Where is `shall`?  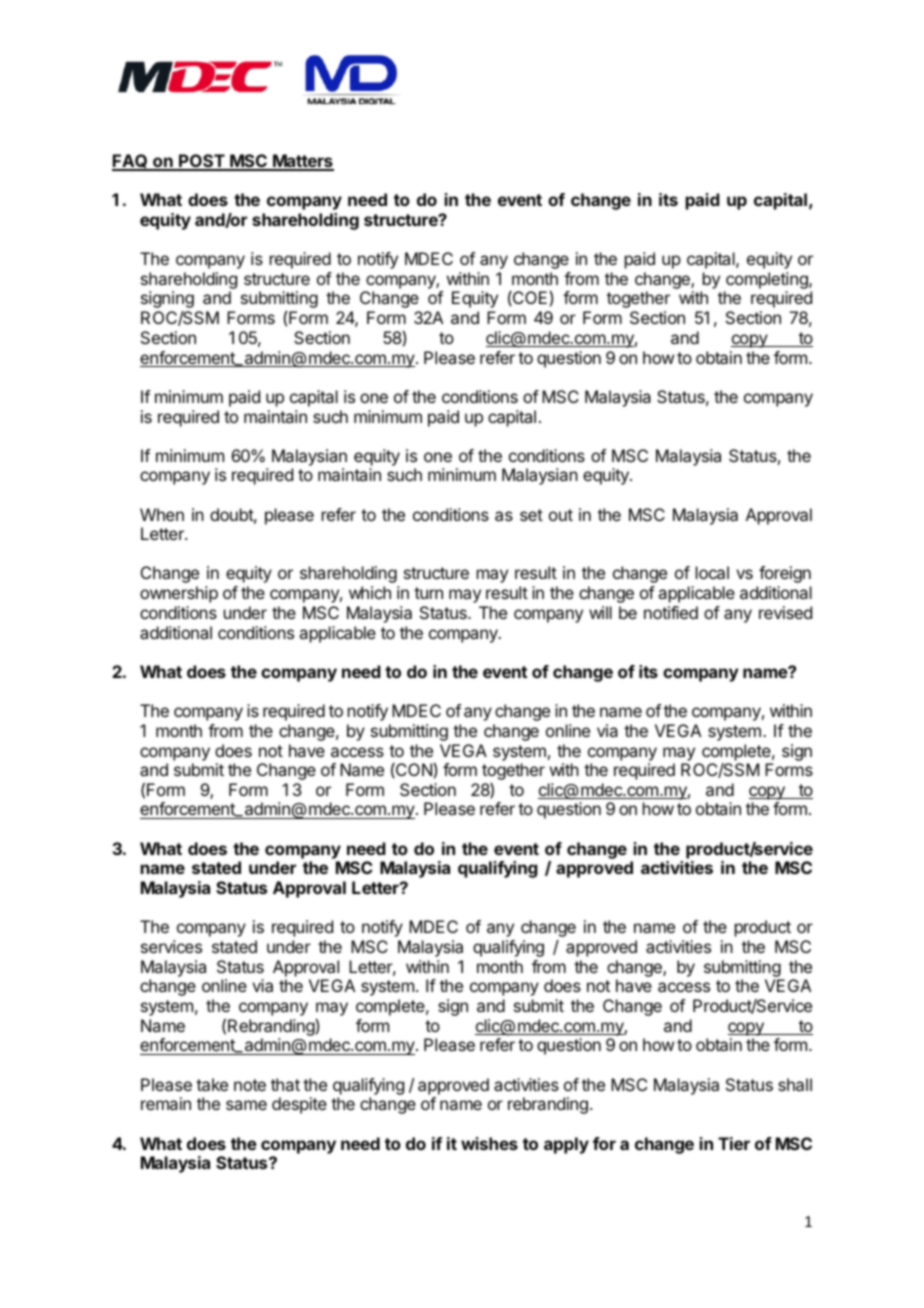
shall is located at coordinates (795, 1084).
